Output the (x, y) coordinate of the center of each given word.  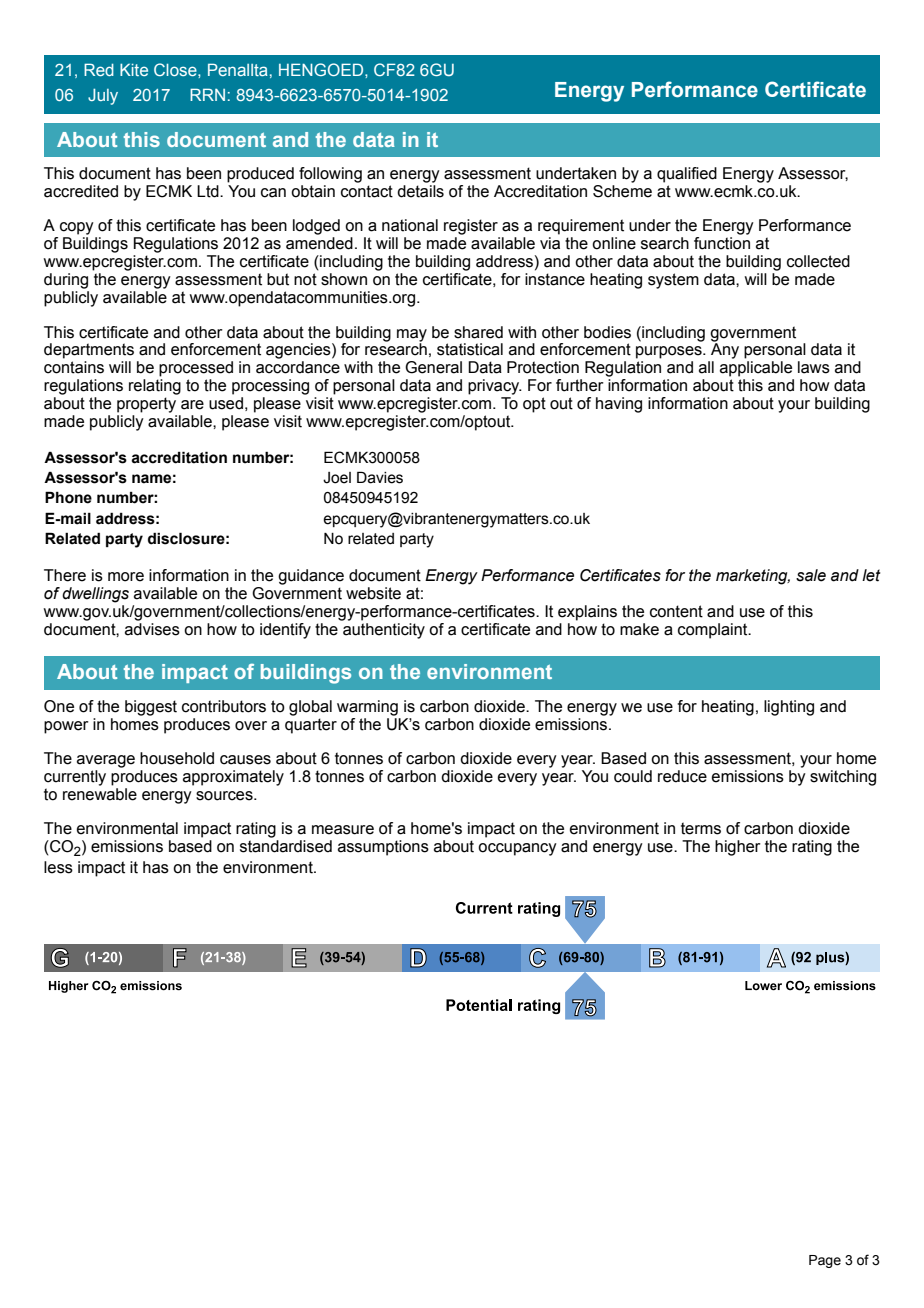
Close (176, 69)
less (58, 867)
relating (155, 387)
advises (152, 629)
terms (701, 828)
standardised (286, 846)
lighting (789, 708)
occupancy (517, 849)
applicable (756, 369)
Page (825, 1261)
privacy (495, 387)
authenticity (384, 631)
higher (738, 848)
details (420, 191)
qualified (687, 175)
